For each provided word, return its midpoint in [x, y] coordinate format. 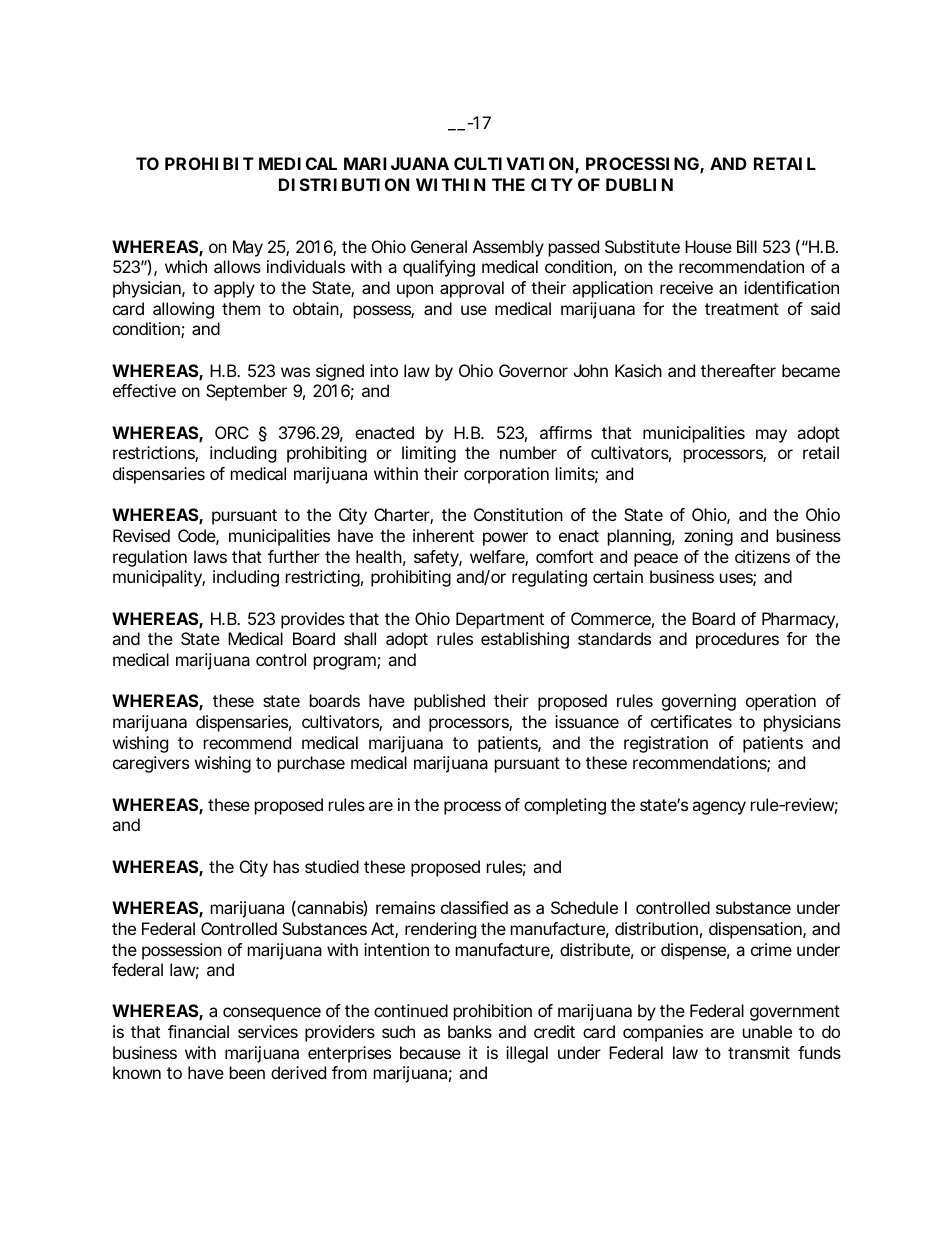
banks [470, 1031]
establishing [525, 640]
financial [198, 1031]
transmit [759, 1052]
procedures [737, 640]
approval [472, 289]
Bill [747, 246]
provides [313, 620]
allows [237, 266]
